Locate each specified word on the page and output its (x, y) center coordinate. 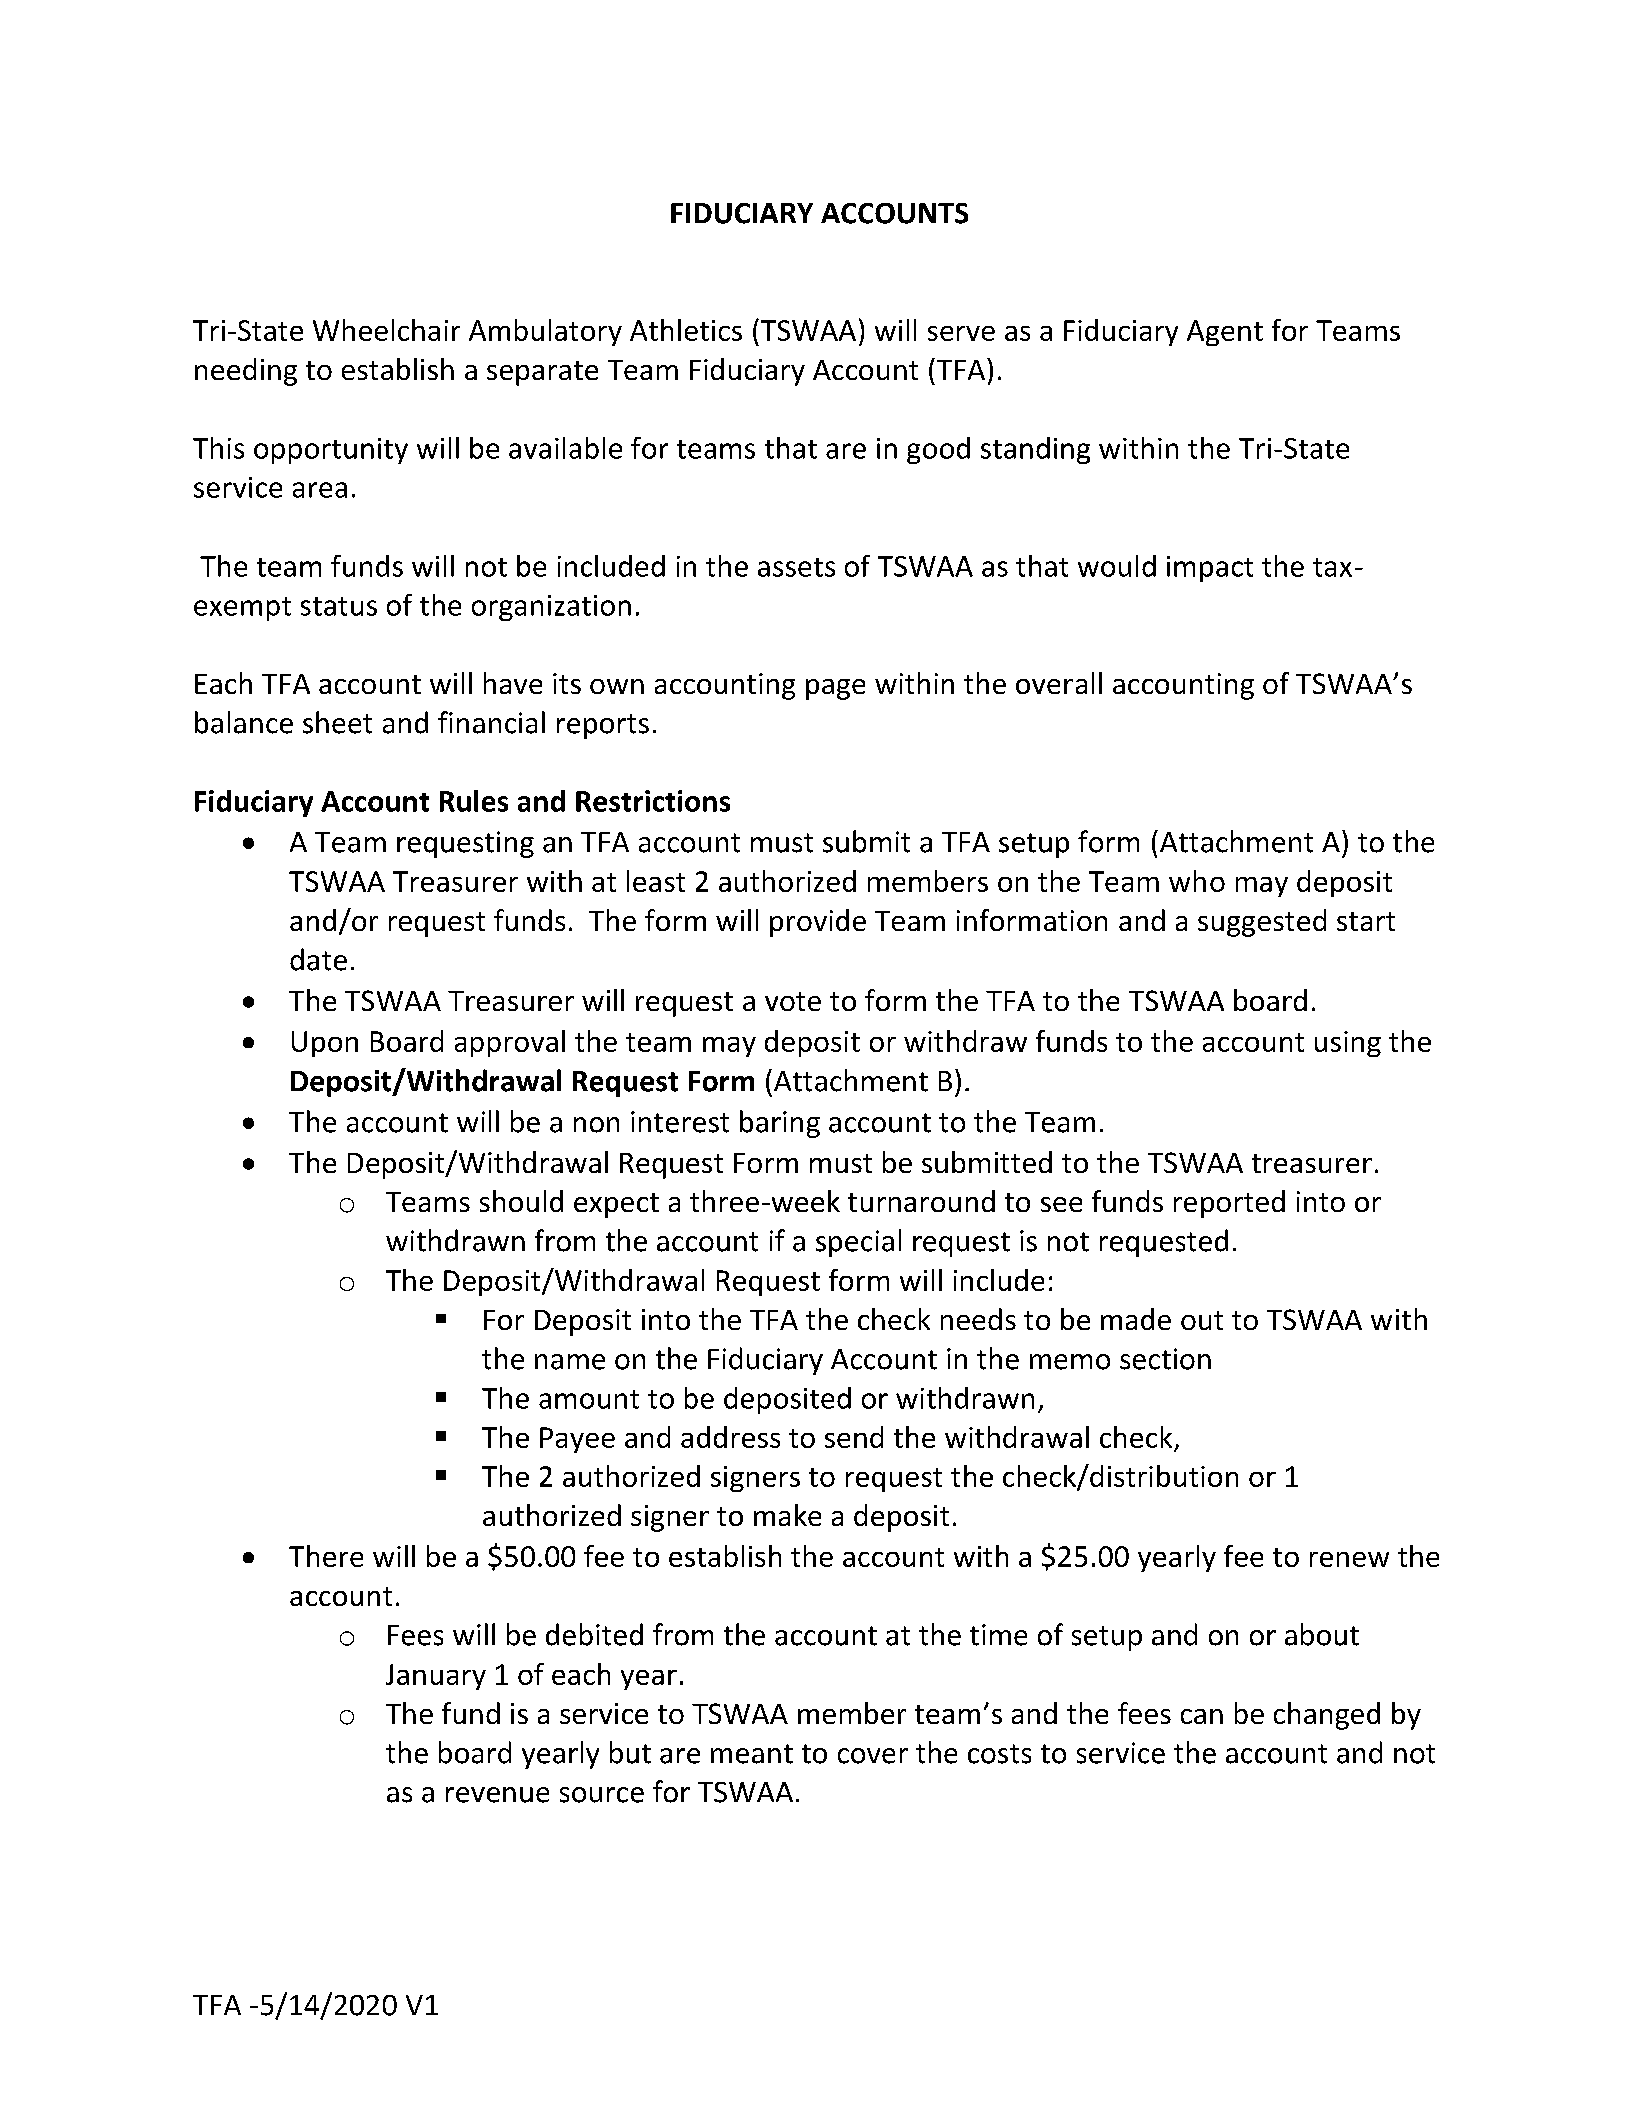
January (436, 1677)
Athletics (686, 330)
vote (793, 1001)
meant (752, 1754)
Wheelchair (386, 330)
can (1202, 1716)
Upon (325, 1044)
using (1348, 1044)
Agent (1225, 333)
